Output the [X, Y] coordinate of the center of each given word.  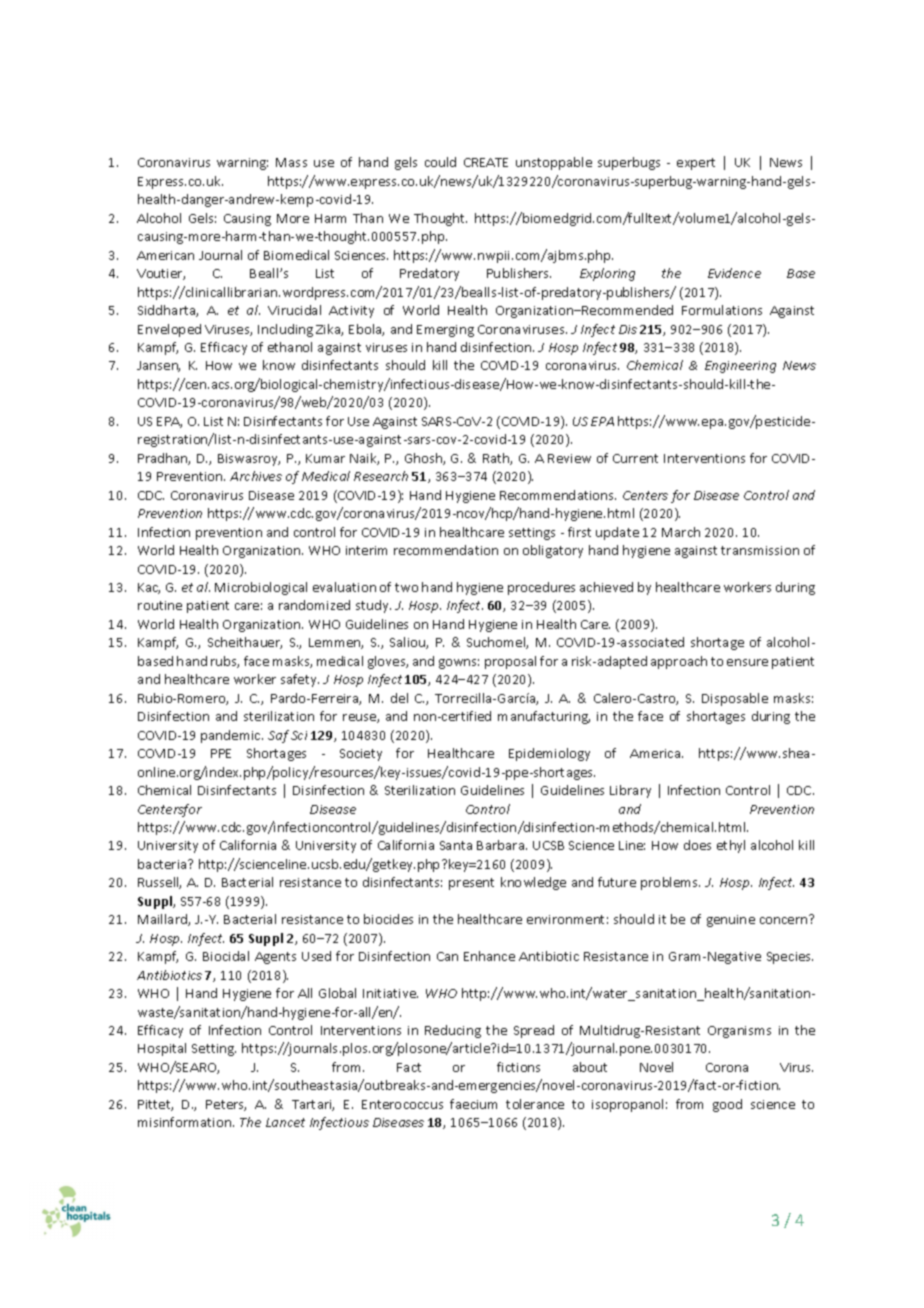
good [727, 1105]
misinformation [184, 1122]
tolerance [535, 1104]
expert [696, 164]
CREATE [486, 162]
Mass [291, 162]
